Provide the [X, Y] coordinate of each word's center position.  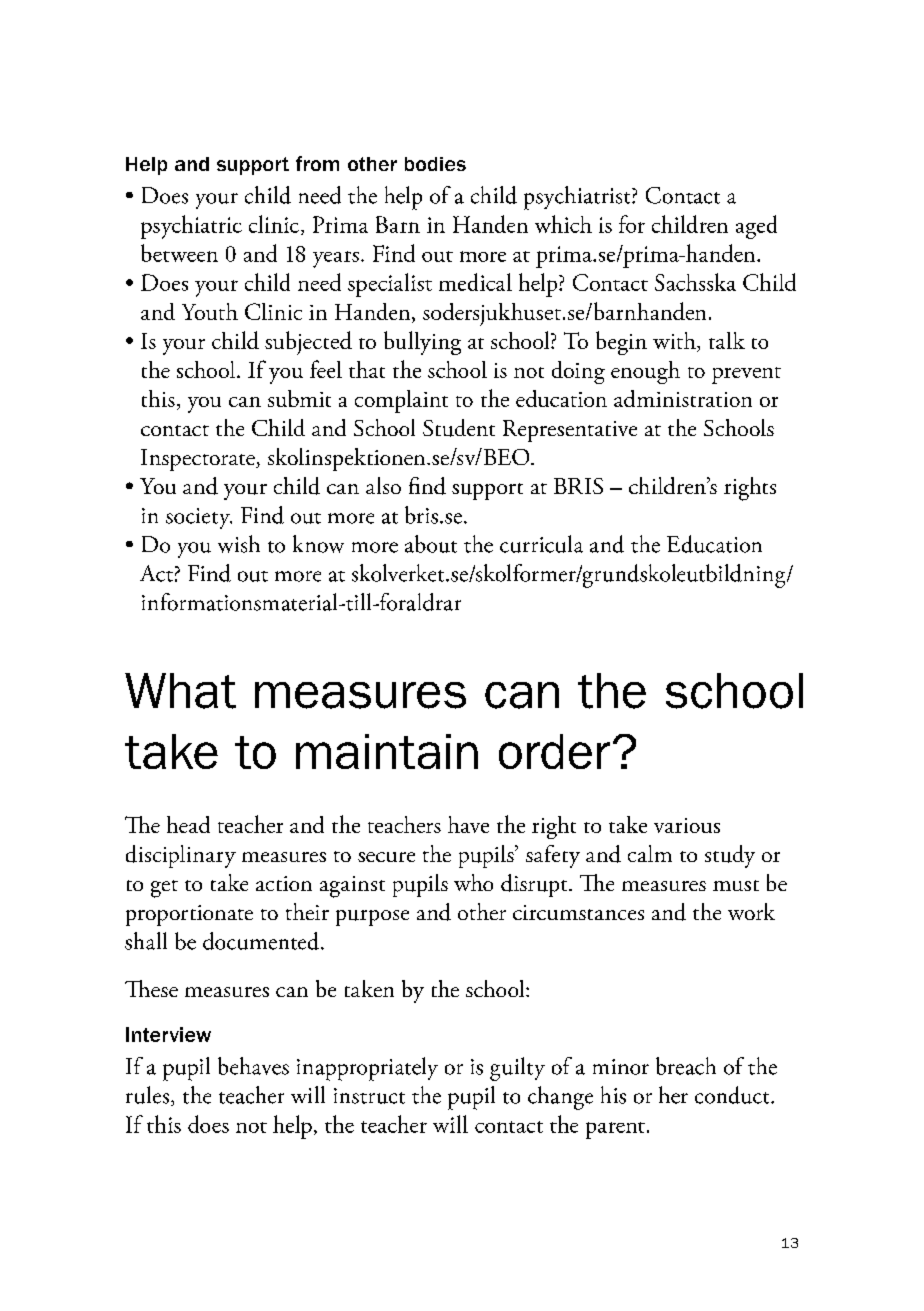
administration [683, 398]
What [180, 691]
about [431, 544]
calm [650, 853]
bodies [435, 164]
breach [686, 1066]
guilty [517, 1069]
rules [149, 1096]
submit [299, 398]
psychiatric [191, 227]
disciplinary [181, 856]
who [473, 882]
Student [459, 428]
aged [756, 227]
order [554, 751]
